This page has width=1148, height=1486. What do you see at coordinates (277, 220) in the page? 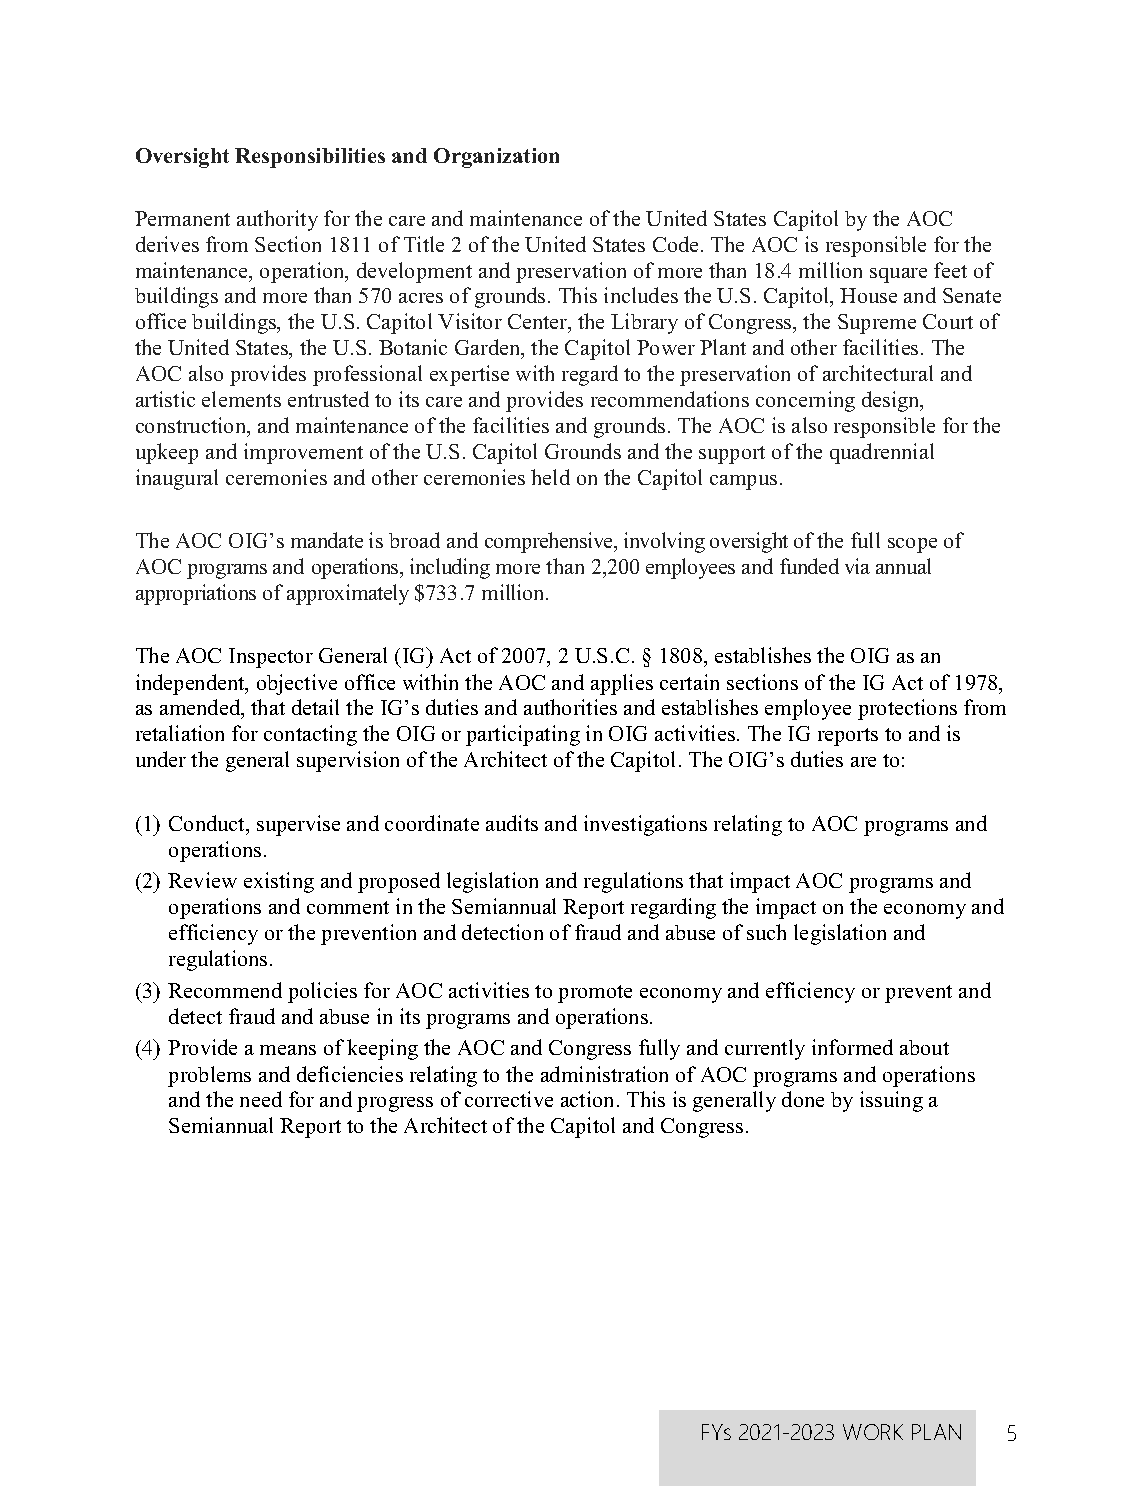
I see `authority` at bounding box center [277, 220].
